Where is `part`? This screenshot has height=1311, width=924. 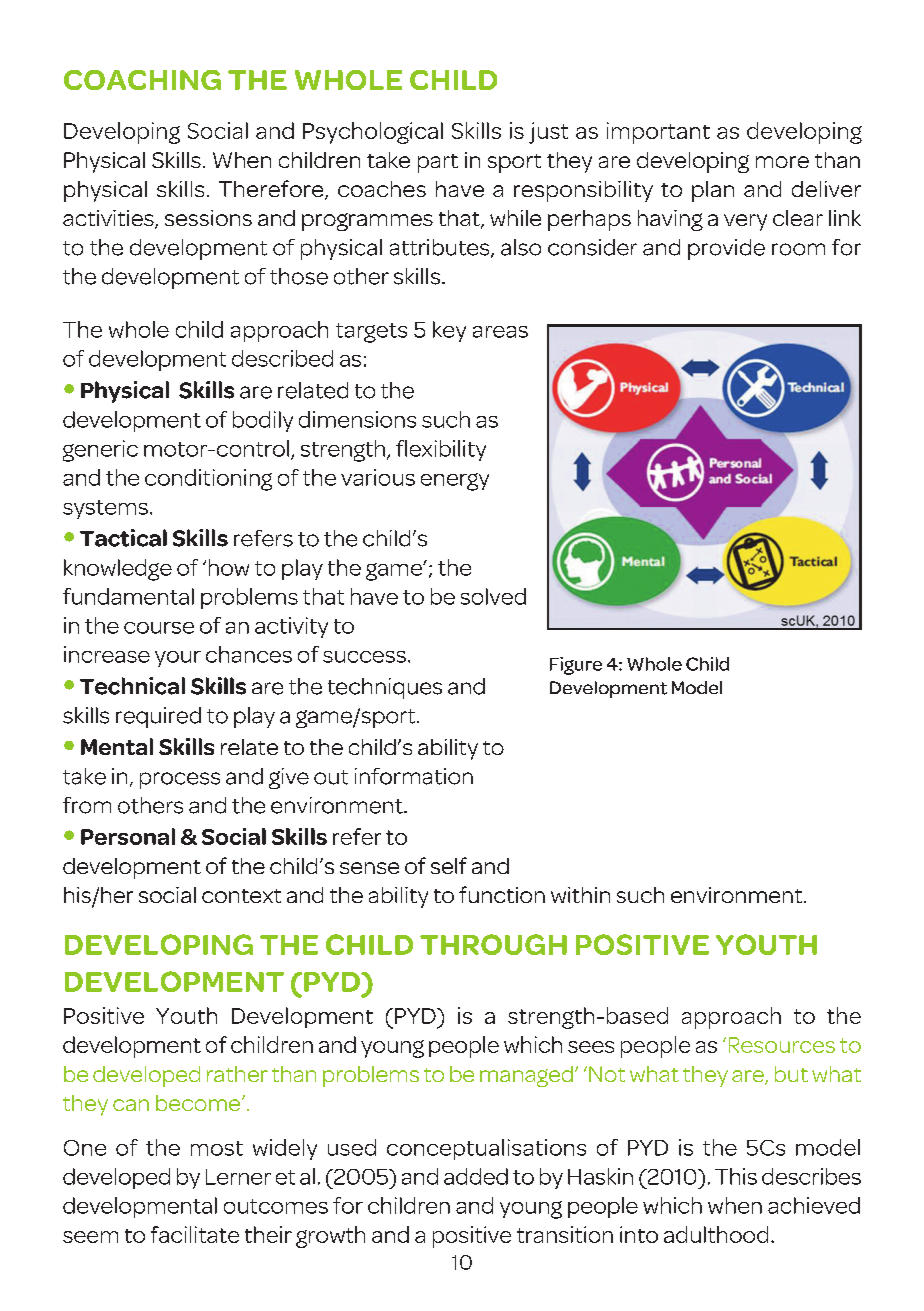 part is located at coordinates (438, 163).
